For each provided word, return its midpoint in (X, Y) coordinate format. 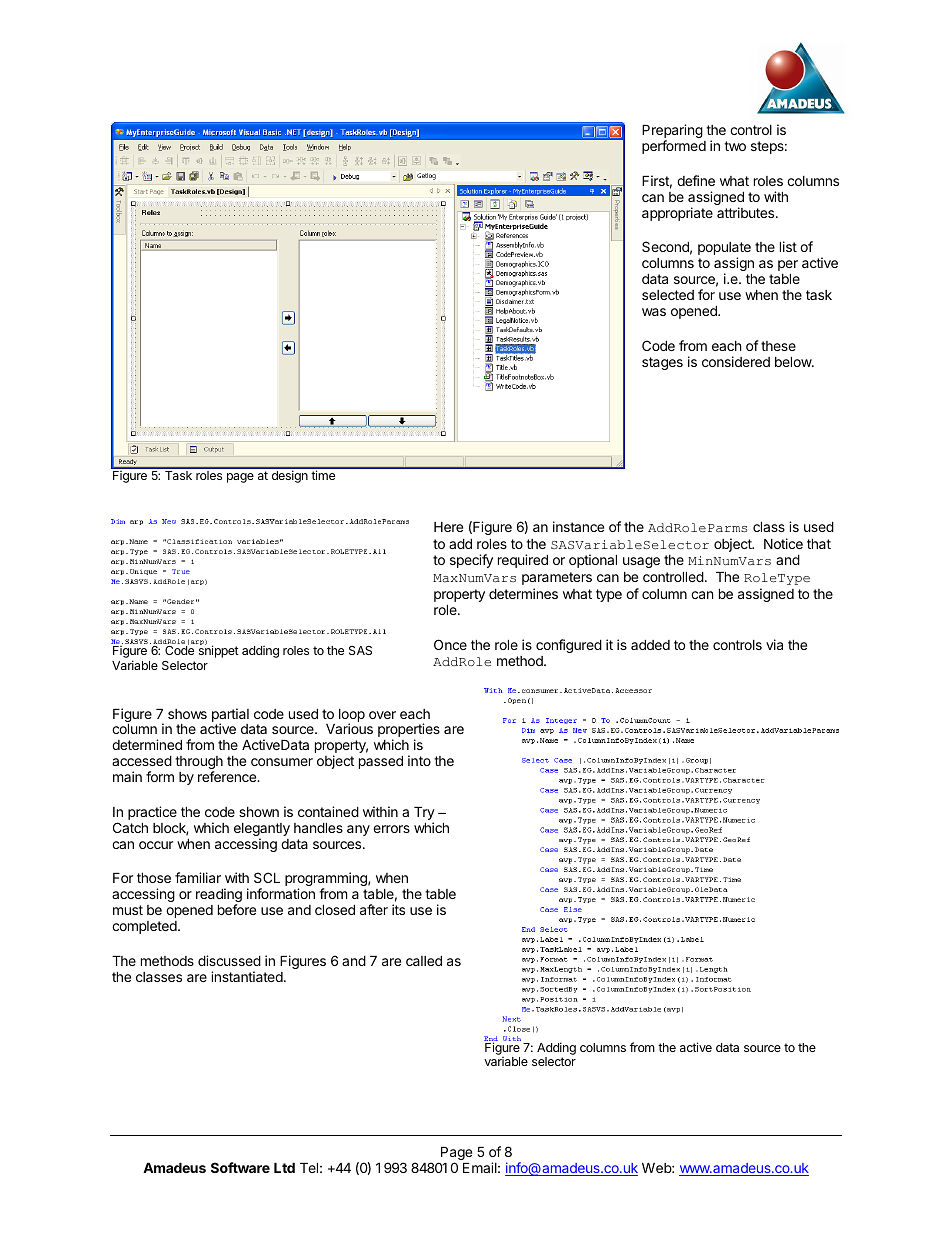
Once (450, 644)
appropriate (677, 214)
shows (187, 714)
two (735, 146)
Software (240, 1167)
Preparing (672, 132)
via (774, 644)
